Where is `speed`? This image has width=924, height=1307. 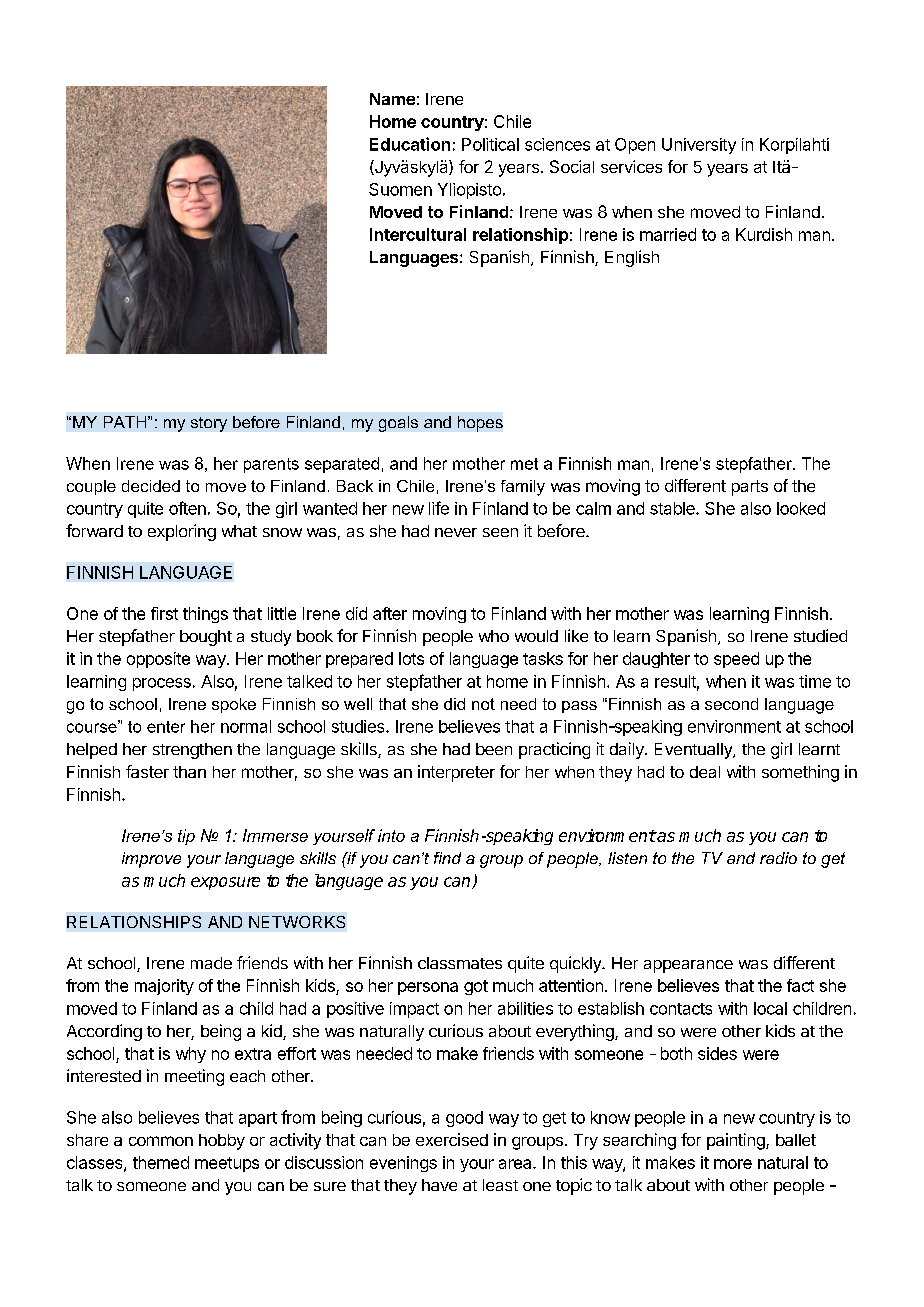 speed is located at coordinates (736, 660).
